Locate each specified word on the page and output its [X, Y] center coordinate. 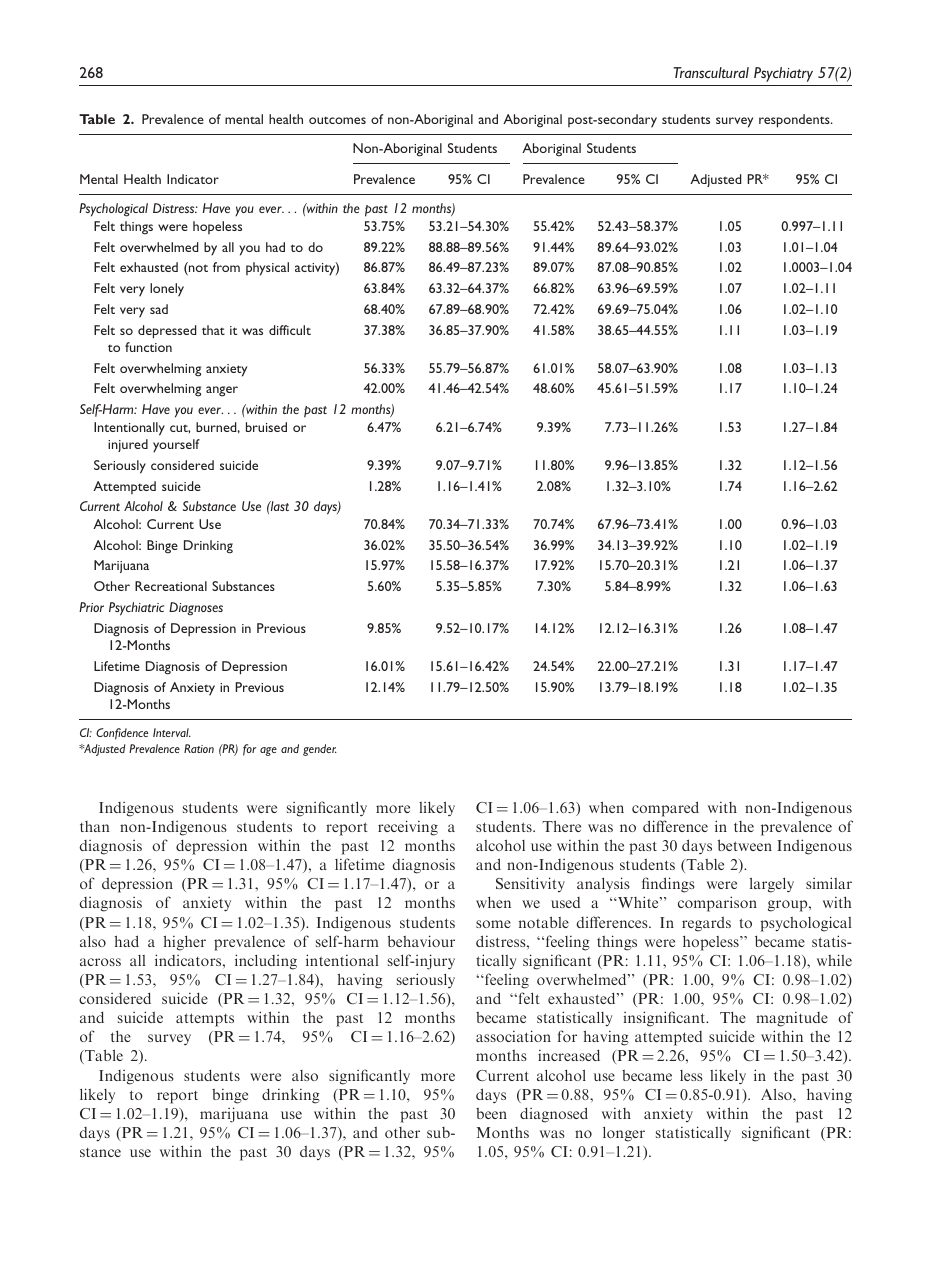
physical [267, 269]
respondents [795, 121]
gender [320, 750]
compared [665, 809]
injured [128, 445]
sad [159, 309]
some [493, 924]
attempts [205, 1020]
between [745, 845]
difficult [290, 330]
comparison [717, 904]
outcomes [337, 120]
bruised [266, 427]
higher [185, 943]
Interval [172, 732]
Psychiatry [783, 74]
